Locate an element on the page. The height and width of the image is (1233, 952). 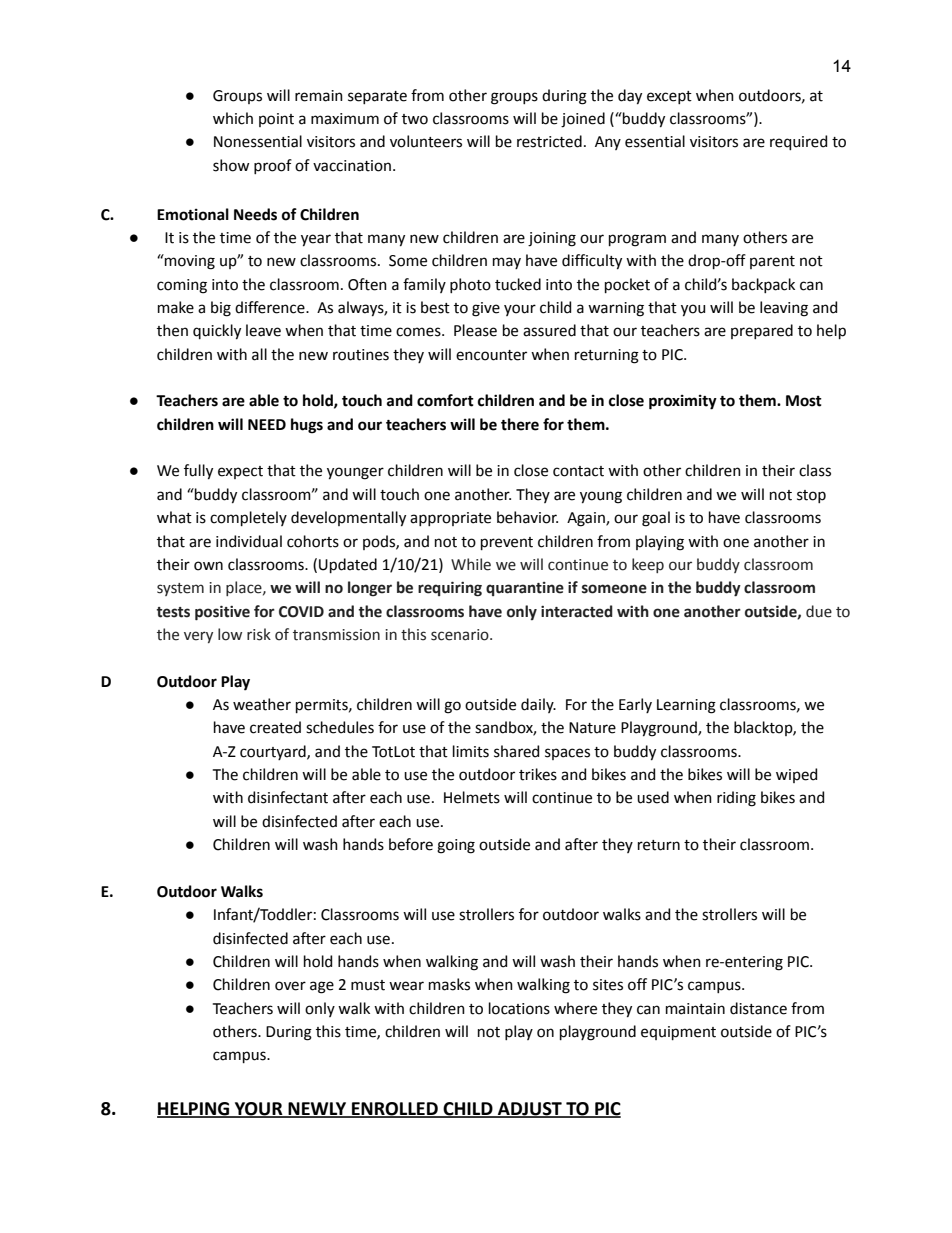
courtyard is located at coordinates (274, 752).
